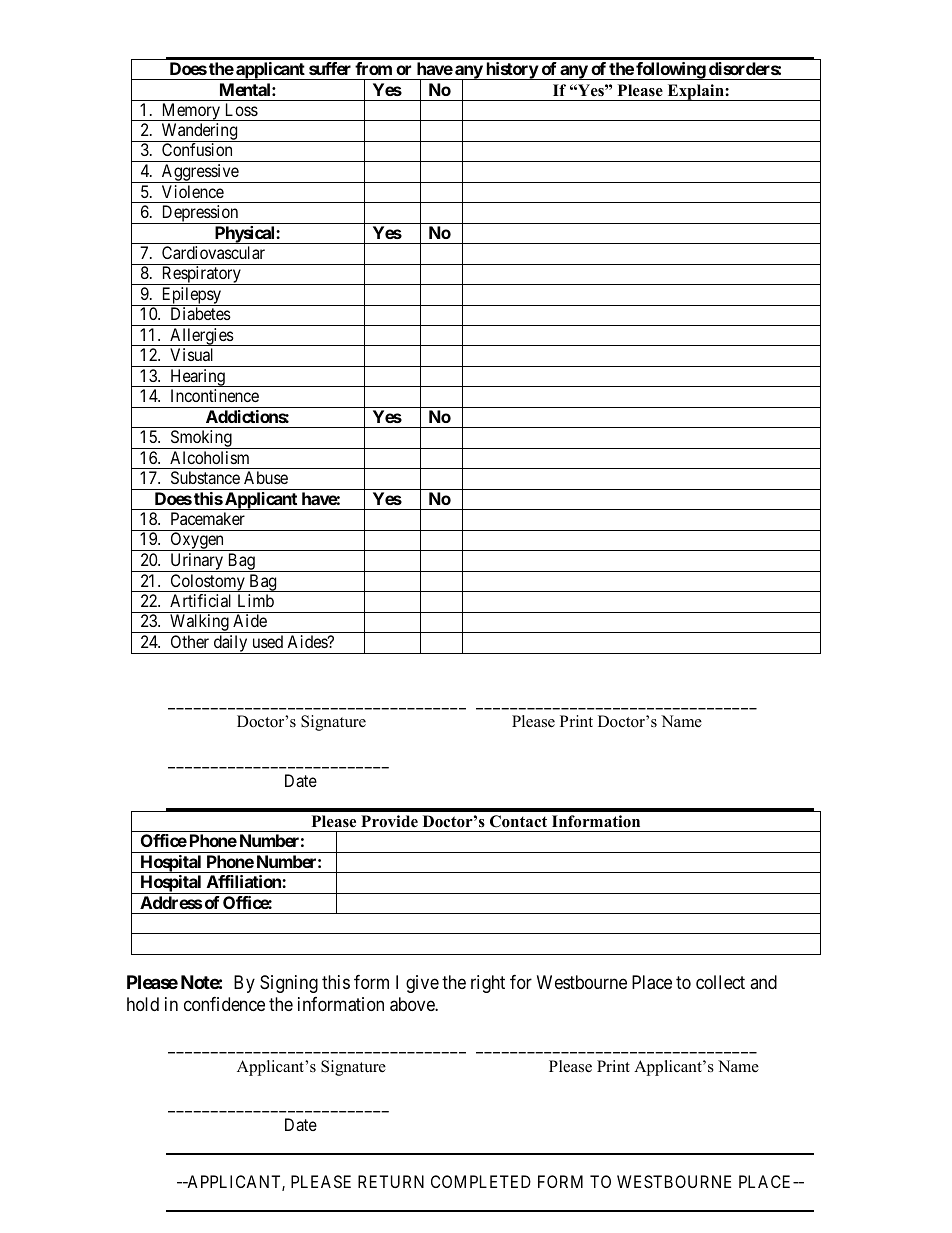 The image size is (952, 1233). I want to click on Cardiovascular, so click(213, 252).
